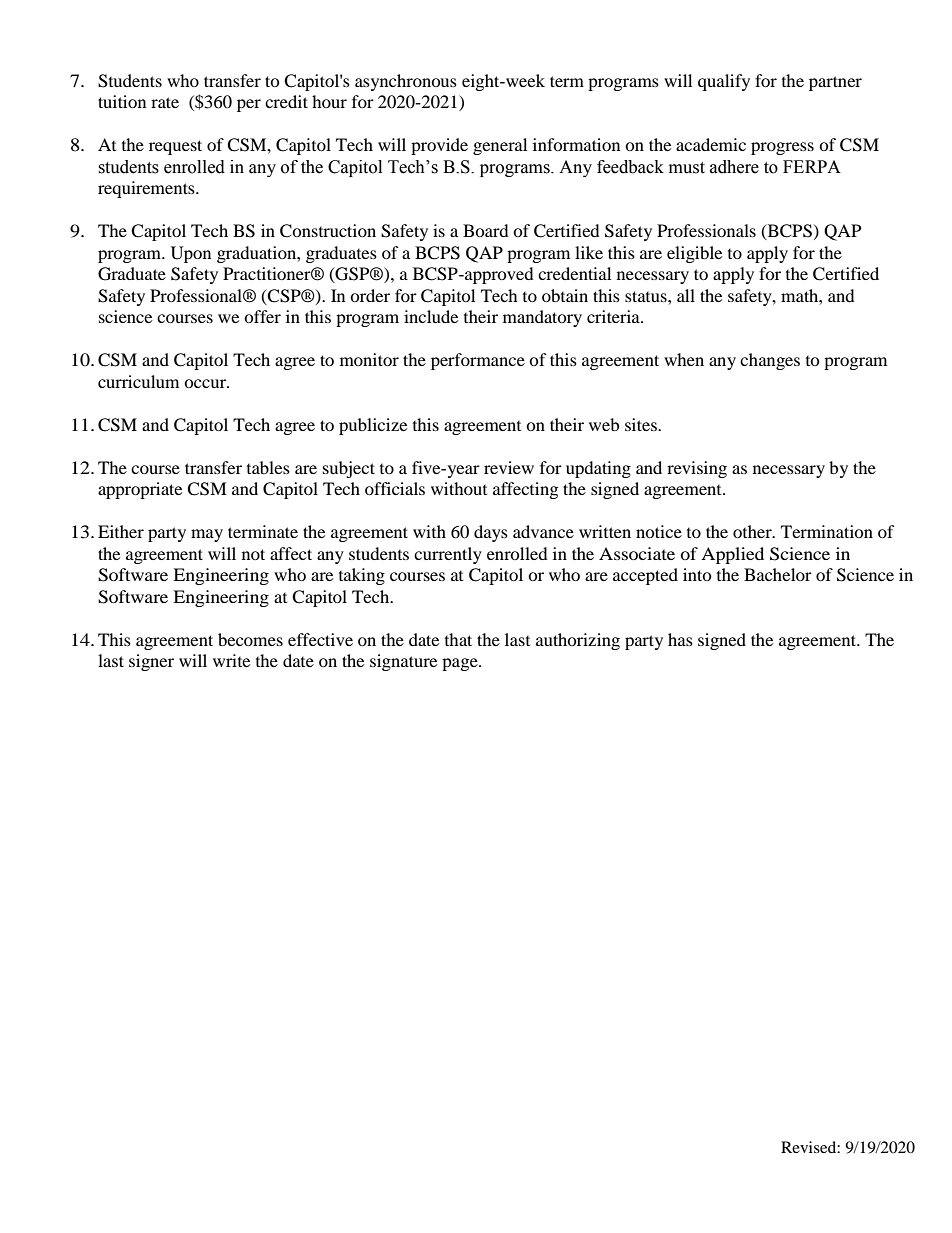 This page has height=1233, width=952. What do you see at coordinates (268, 467) in the page?
I see `tables` at bounding box center [268, 467].
